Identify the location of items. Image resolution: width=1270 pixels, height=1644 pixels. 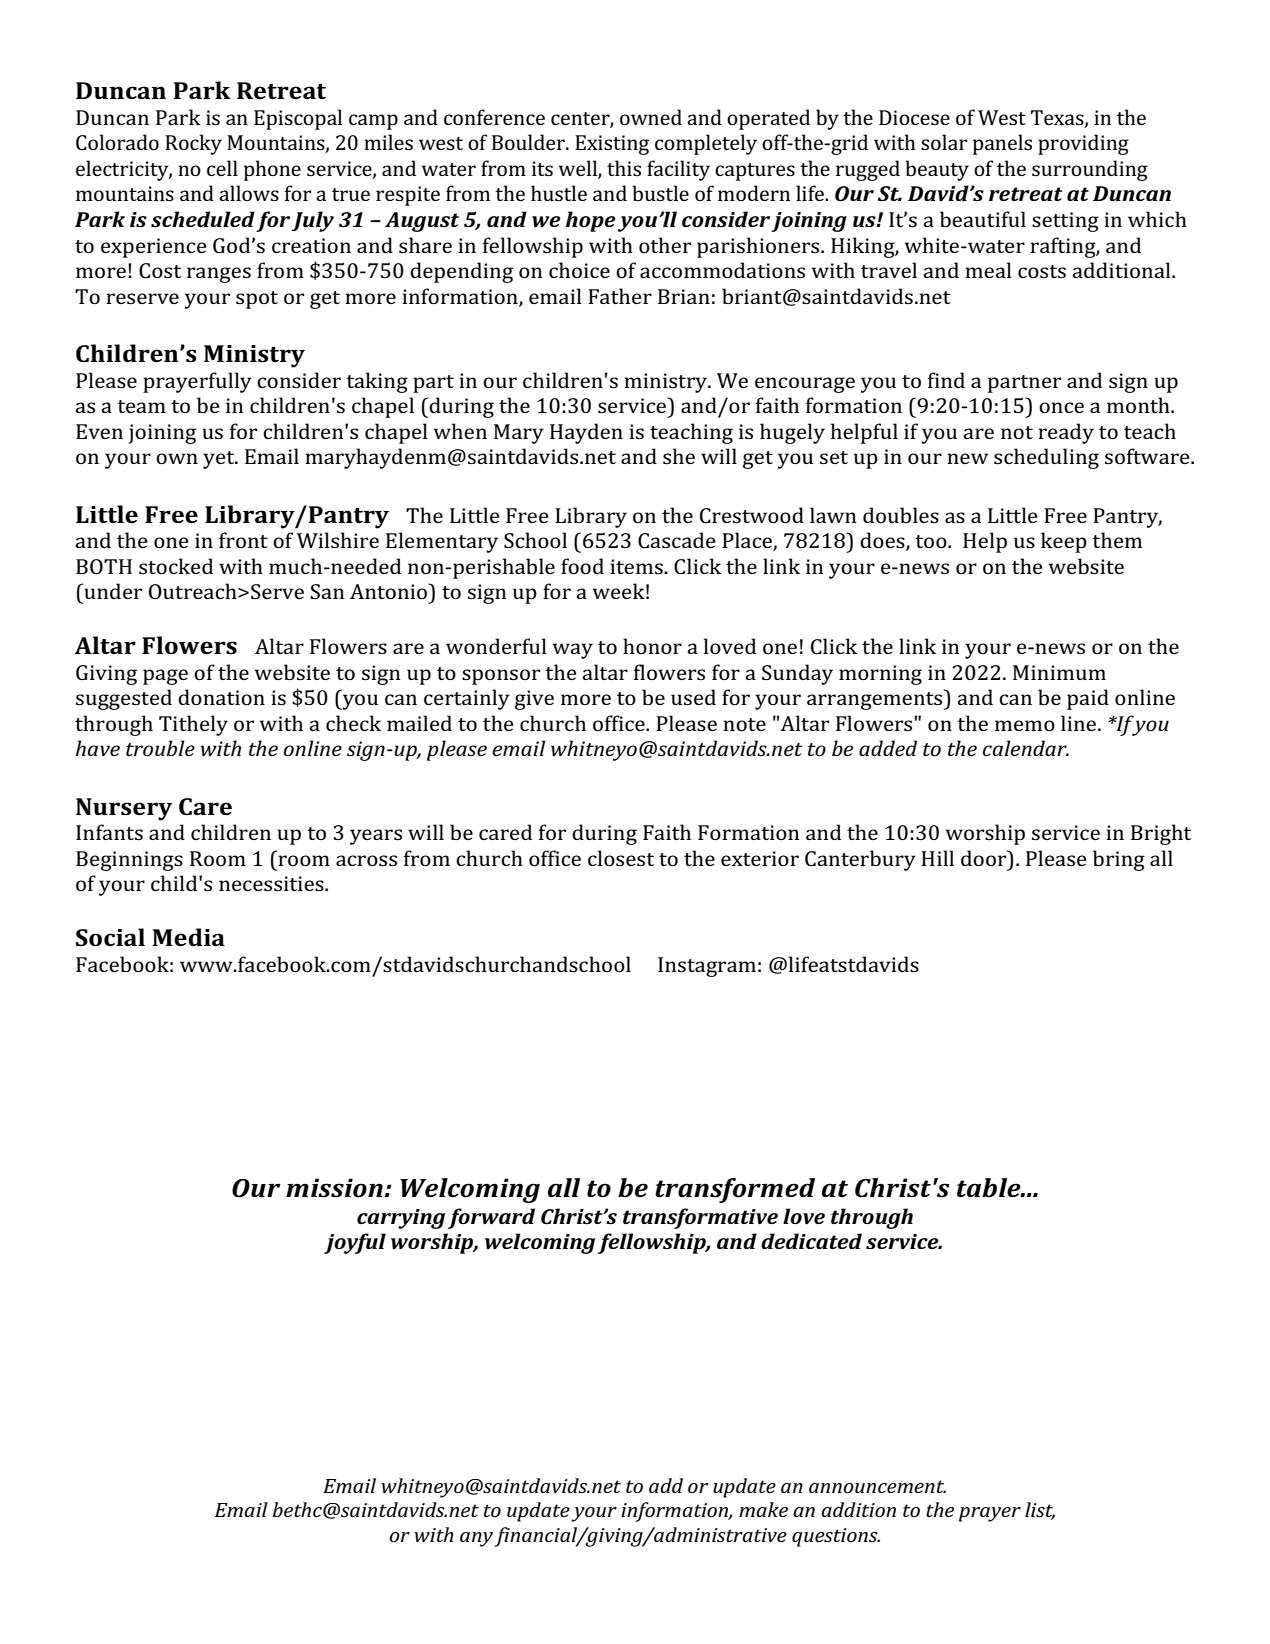
(637, 566).
